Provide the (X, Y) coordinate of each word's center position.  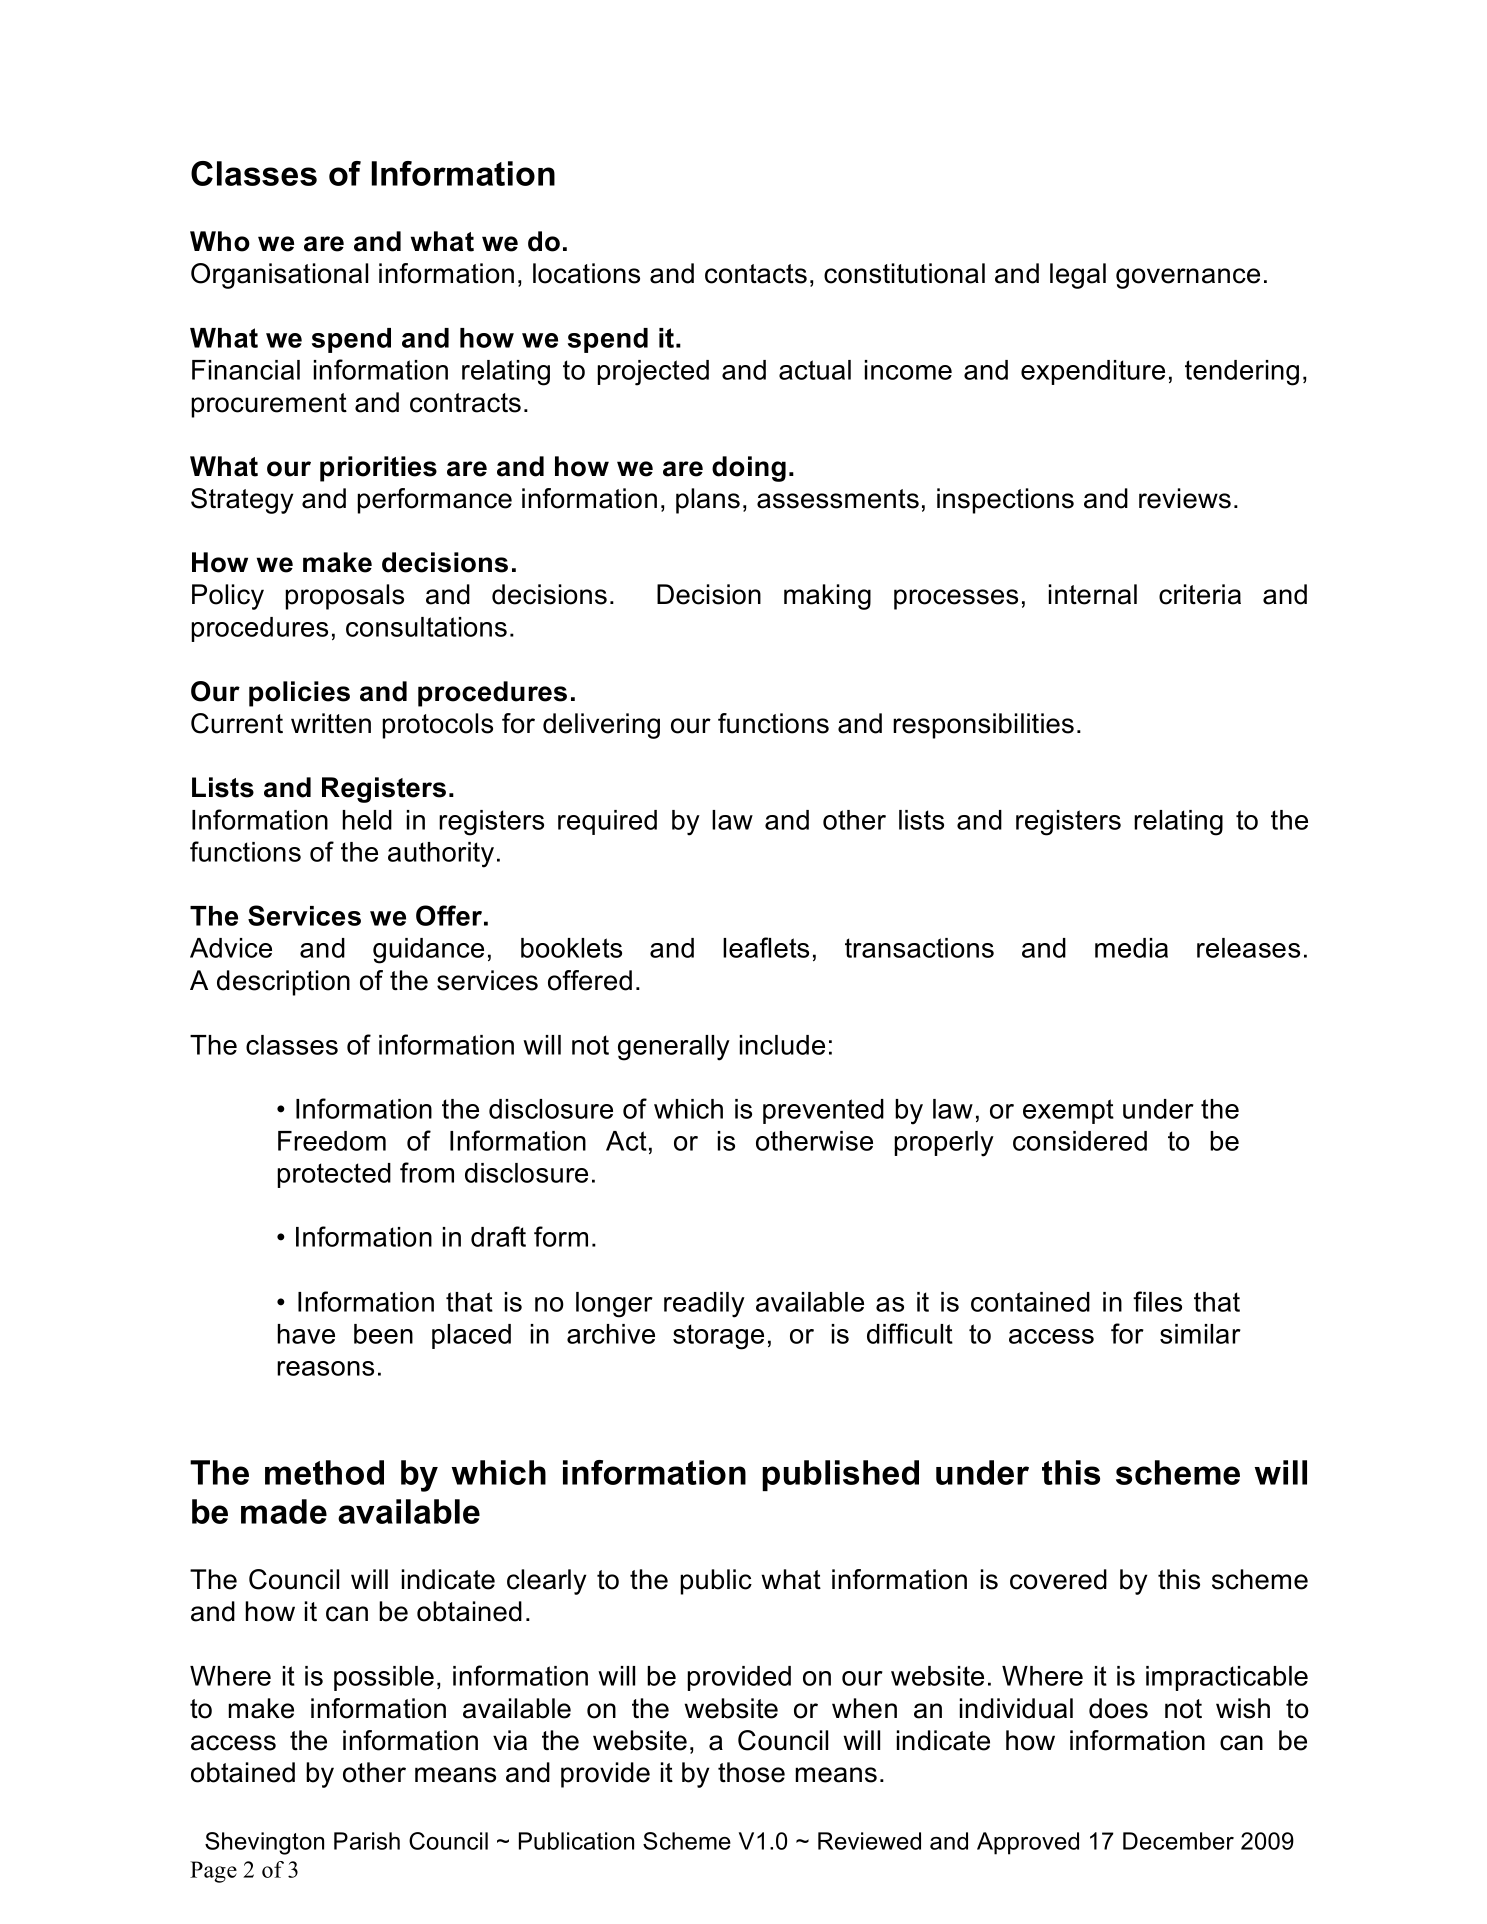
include (782, 1045)
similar (1200, 1334)
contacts (756, 274)
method (324, 1472)
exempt (1068, 1111)
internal (1093, 594)
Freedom (332, 1141)
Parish (367, 1841)
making (827, 597)
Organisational (279, 276)
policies (299, 694)
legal (1078, 276)
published (840, 1475)
